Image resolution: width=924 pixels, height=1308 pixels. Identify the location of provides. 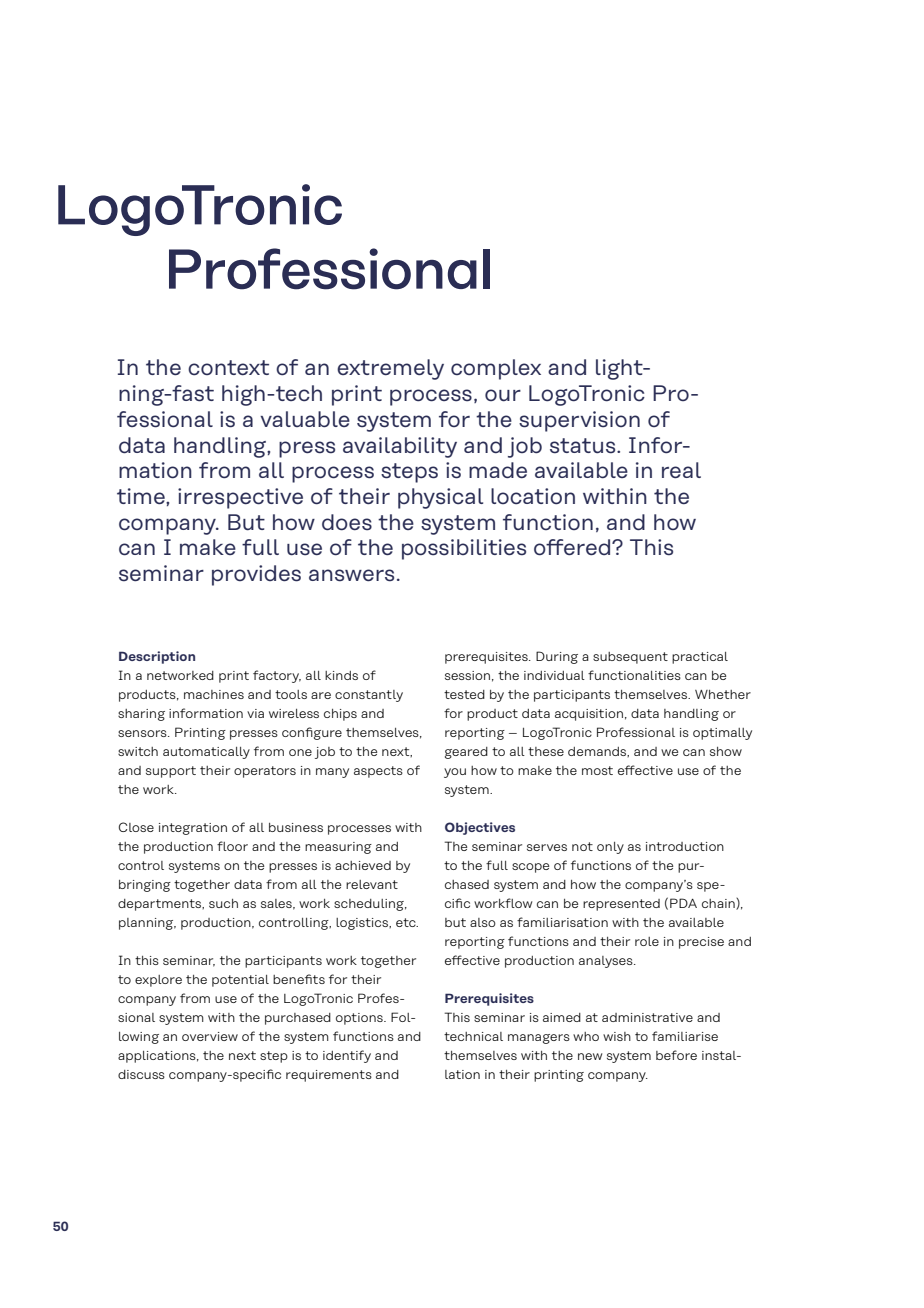
(256, 575).
